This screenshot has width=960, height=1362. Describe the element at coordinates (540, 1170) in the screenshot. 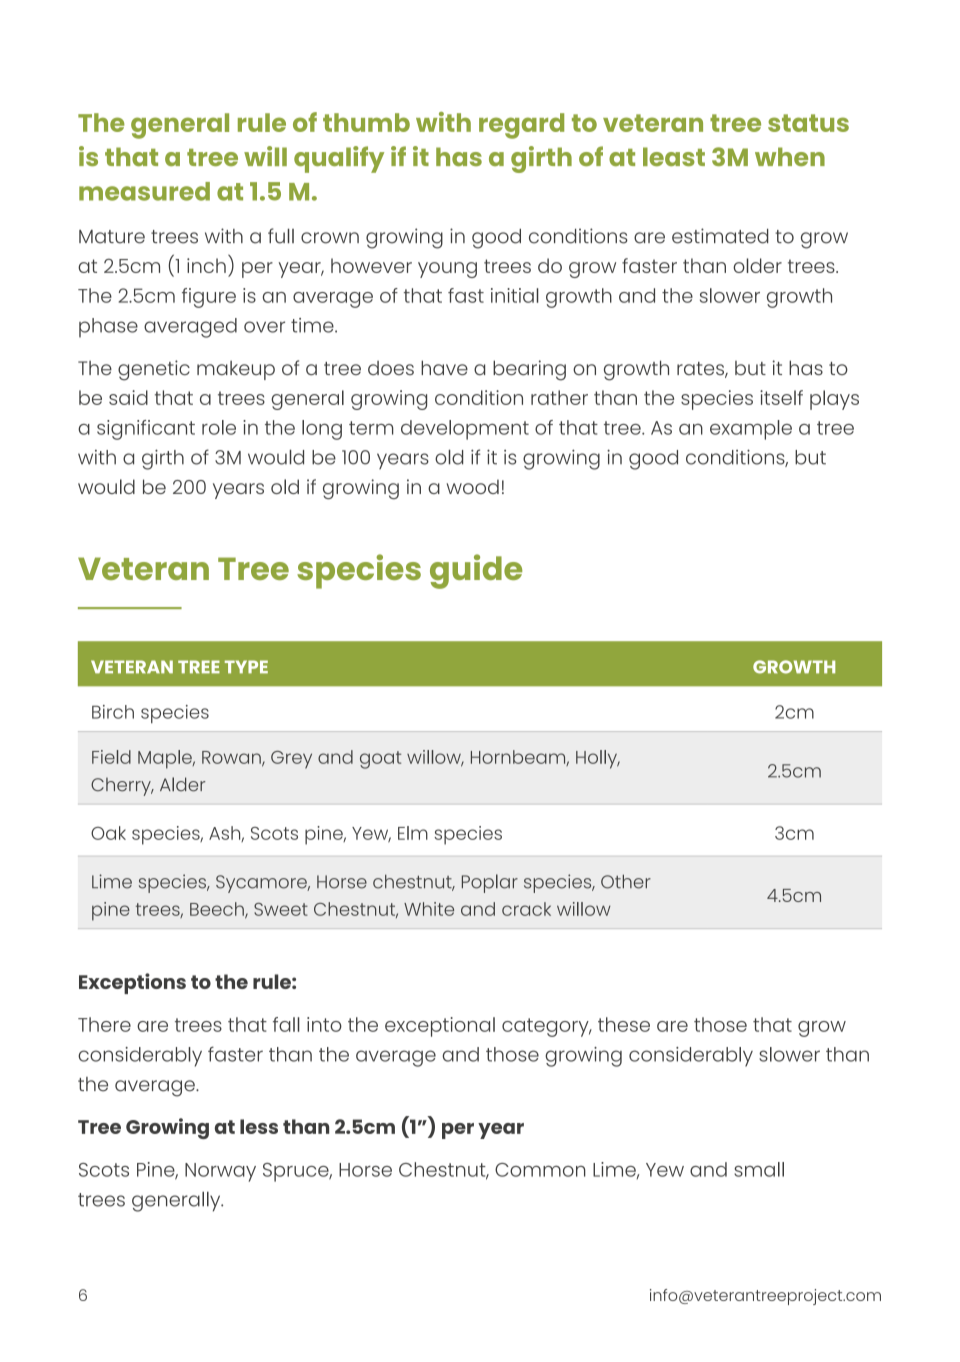

I see `Common` at that location.
